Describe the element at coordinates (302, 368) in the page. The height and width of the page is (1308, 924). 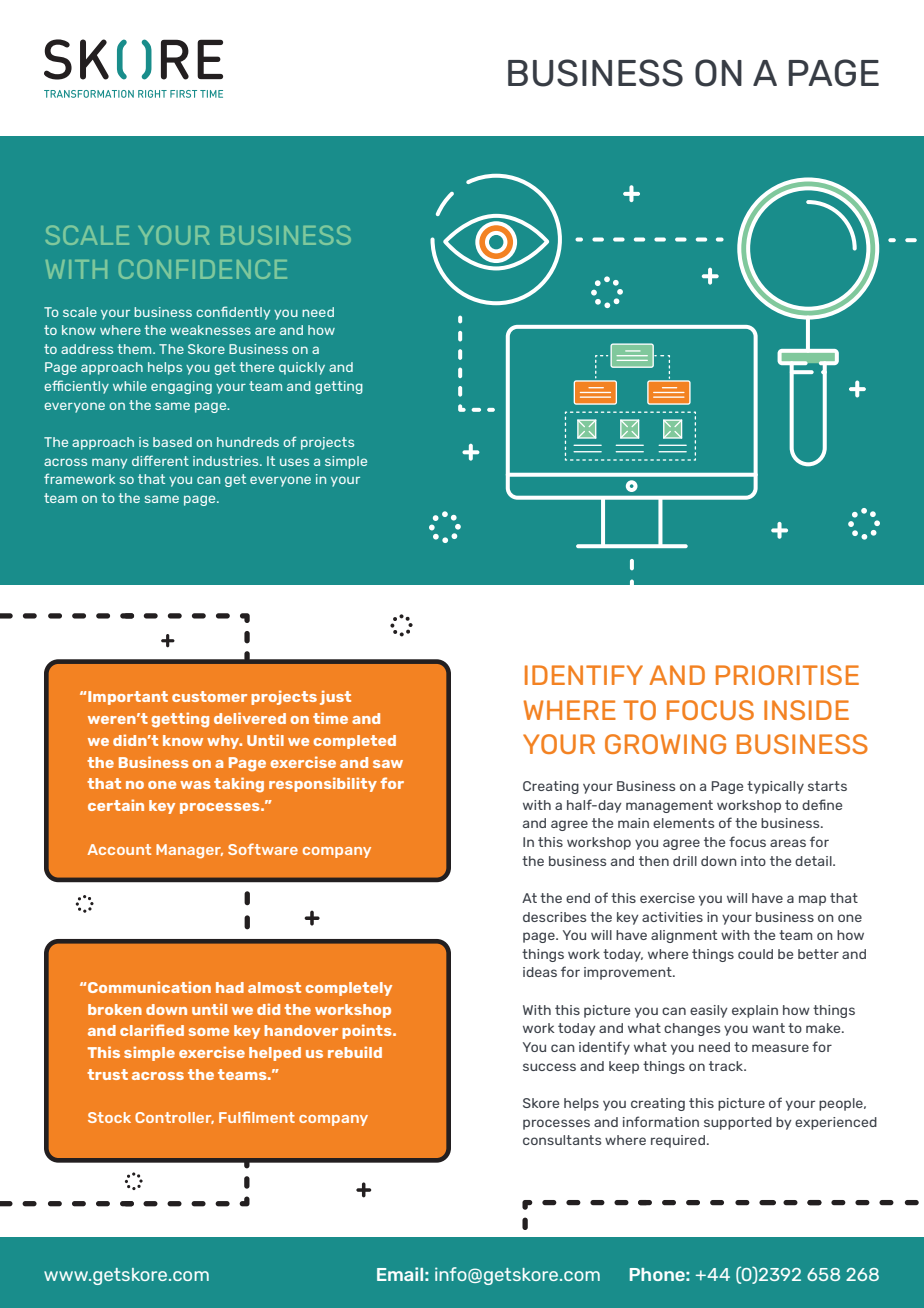
I see `quickly` at that location.
